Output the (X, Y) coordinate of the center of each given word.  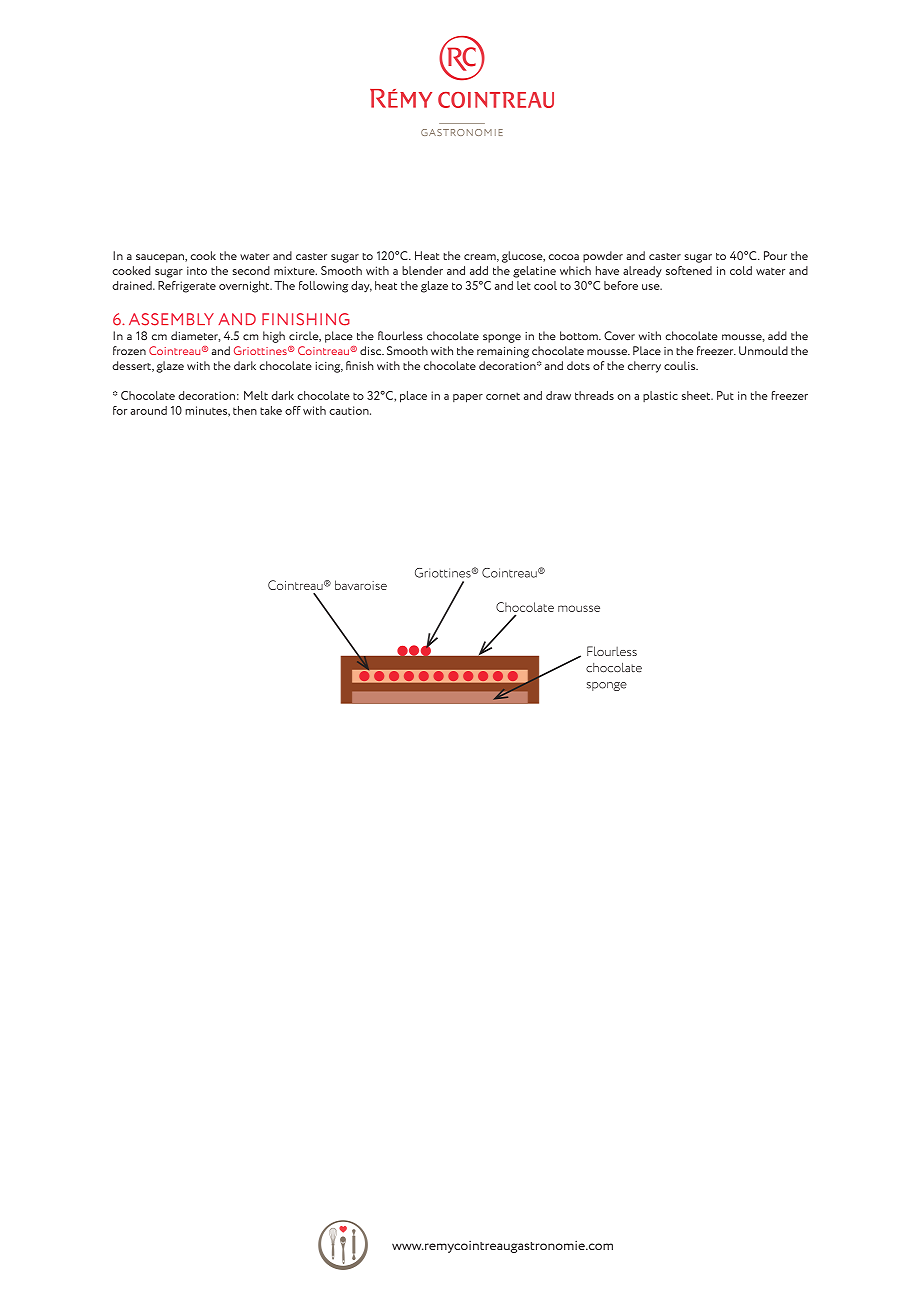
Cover (619, 336)
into (197, 270)
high (274, 337)
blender (422, 270)
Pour (775, 255)
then (245, 410)
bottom (580, 336)
